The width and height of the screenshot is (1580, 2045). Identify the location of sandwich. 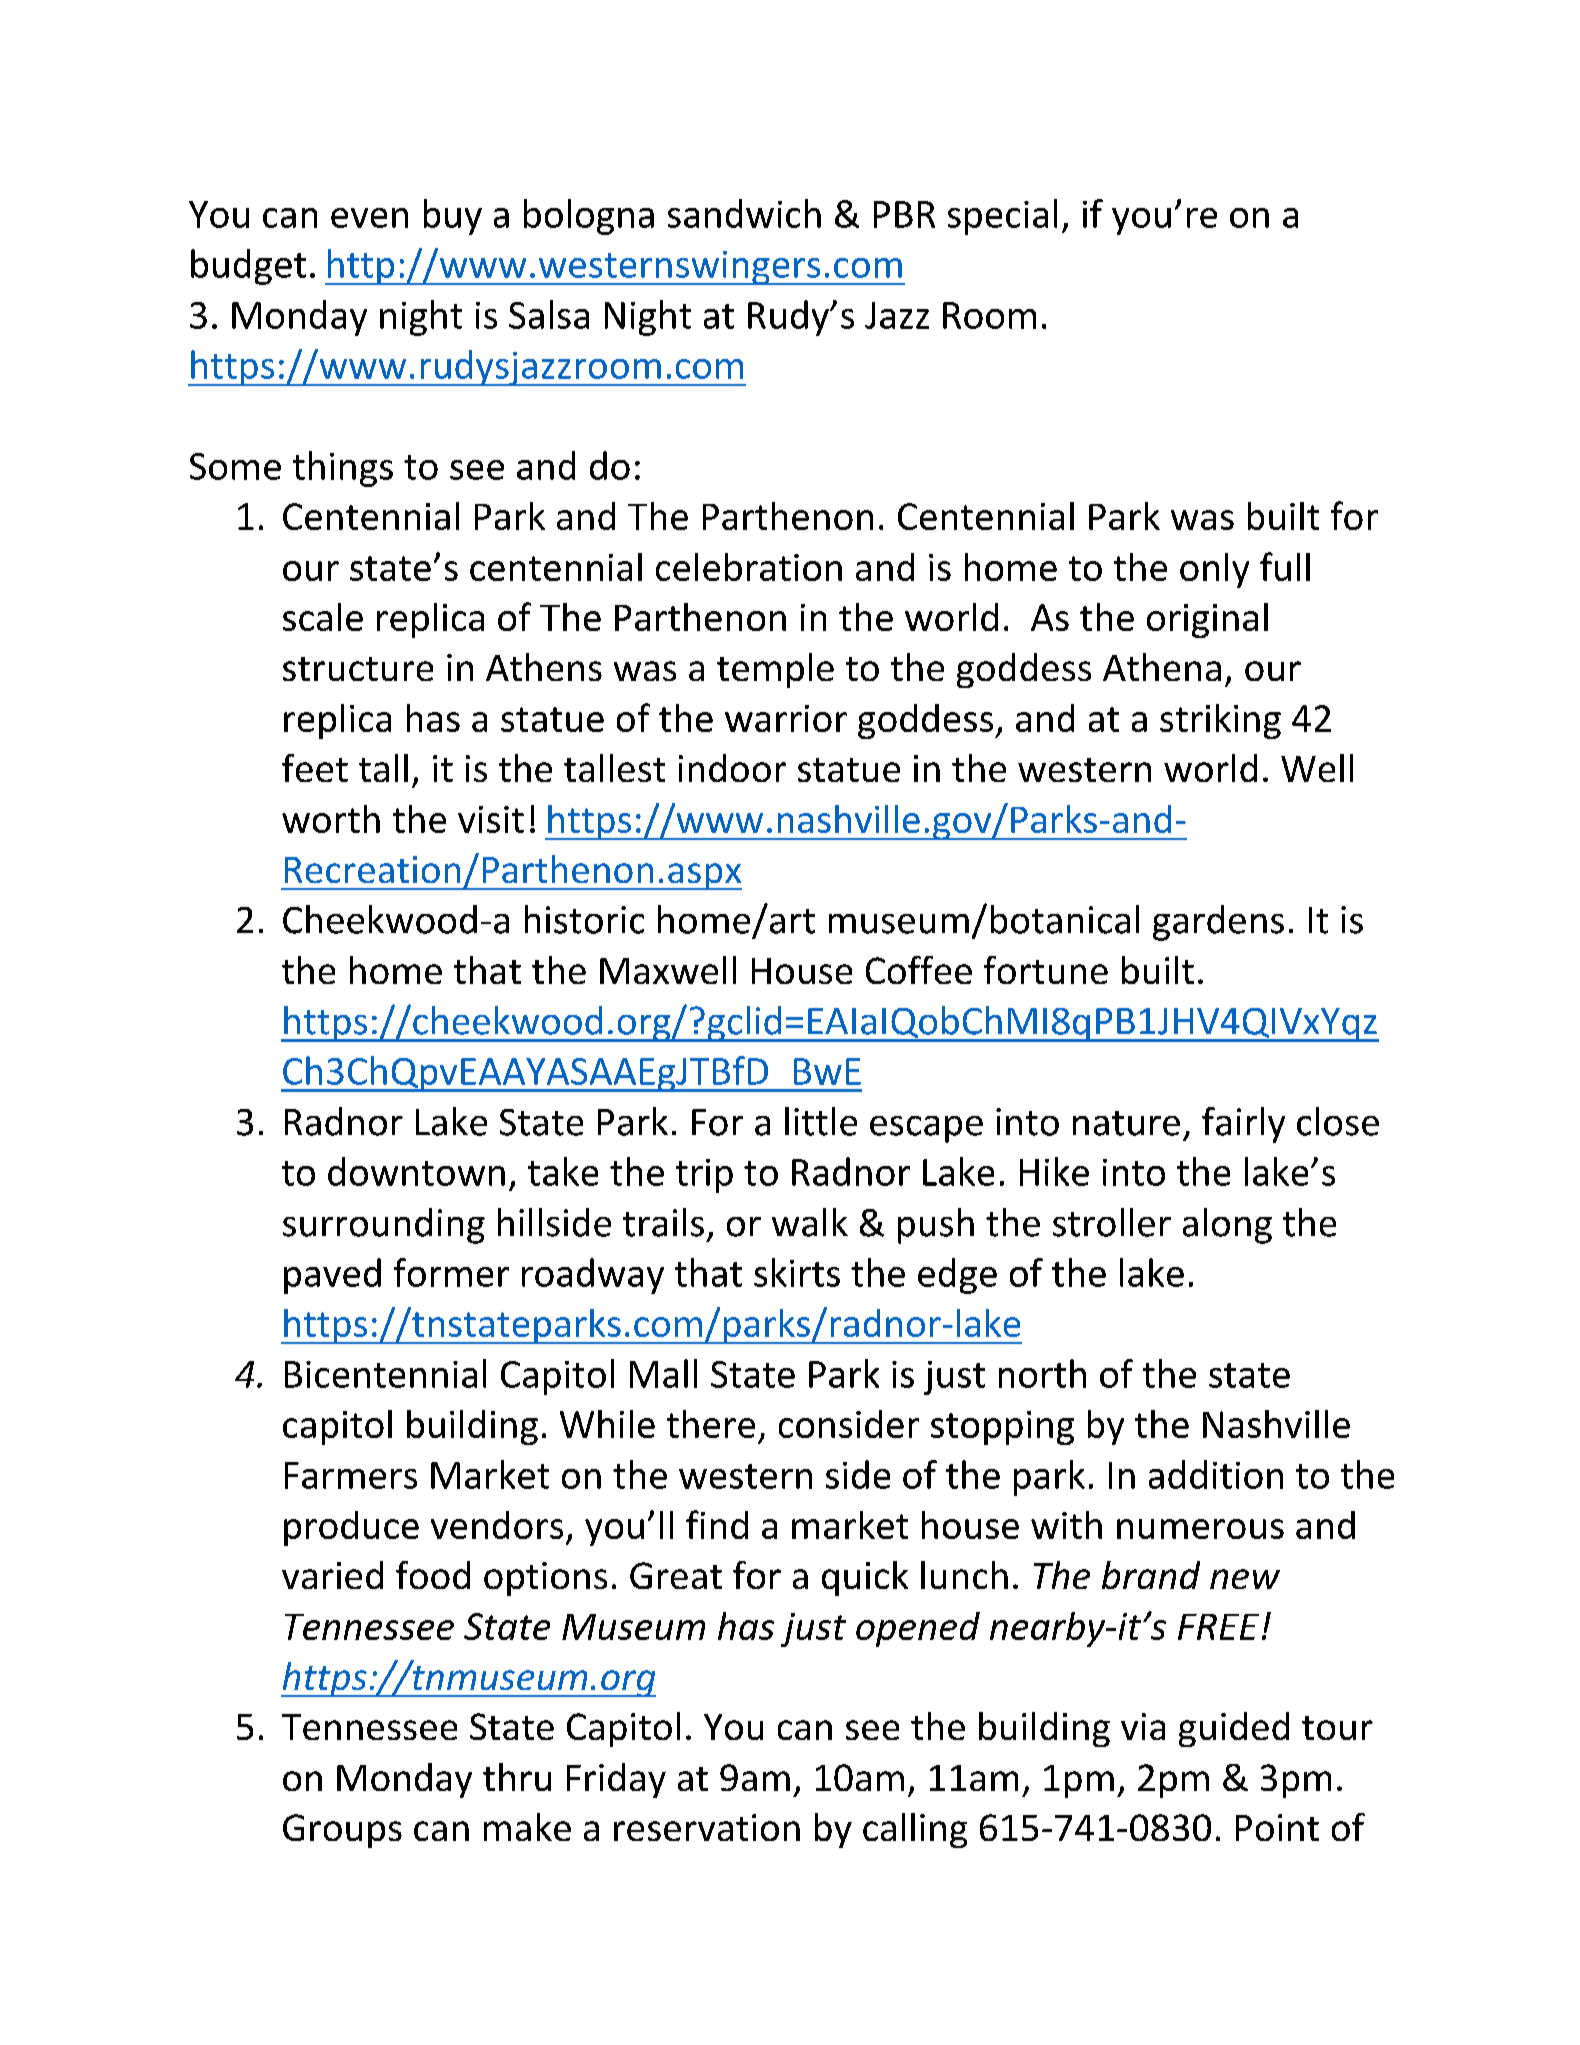
(744, 213).
